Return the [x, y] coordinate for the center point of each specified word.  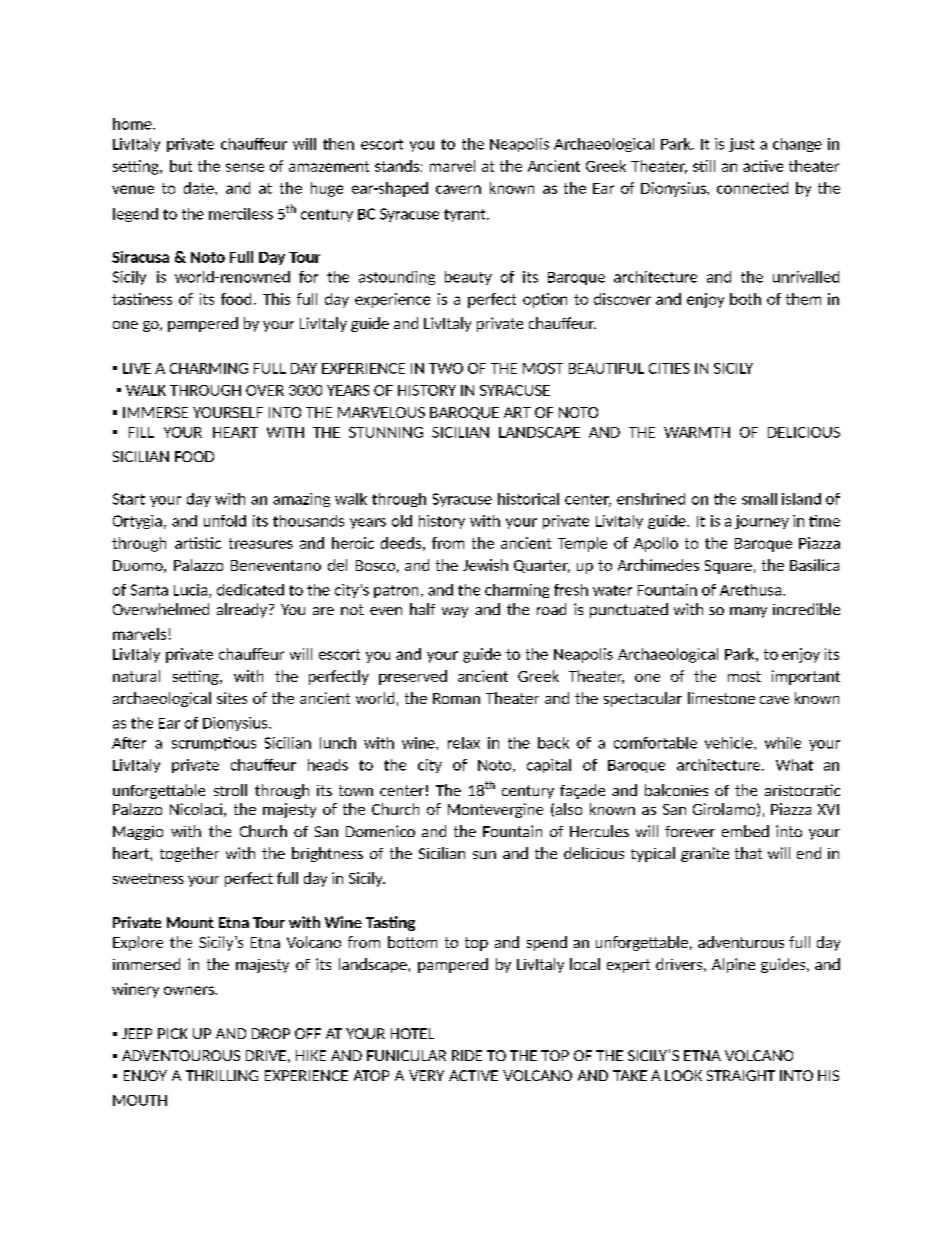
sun [484, 855]
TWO [446, 368]
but [181, 166]
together [189, 854]
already [243, 610]
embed [745, 831]
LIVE [137, 368]
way [455, 612]
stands [397, 166]
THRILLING [222, 1075]
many [748, 612]
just [741, 145]
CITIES [669, 368]
